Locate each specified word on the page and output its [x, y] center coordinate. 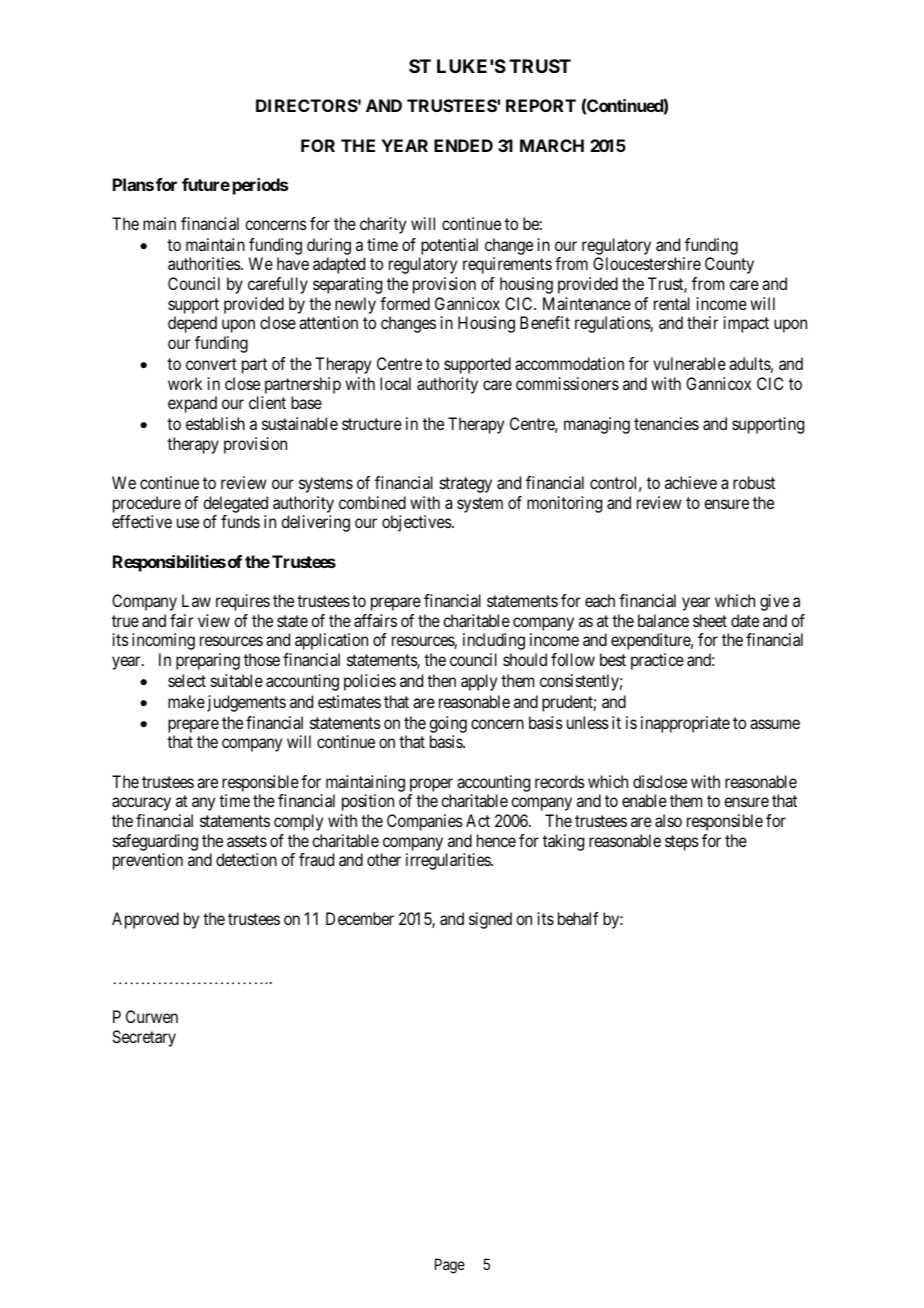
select [187, 680]
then [441, 680]
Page [450, 1266]
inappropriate [685, 724]
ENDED [463, 145]
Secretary [144, 1038]
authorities [205, 263]
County [729, 265]
